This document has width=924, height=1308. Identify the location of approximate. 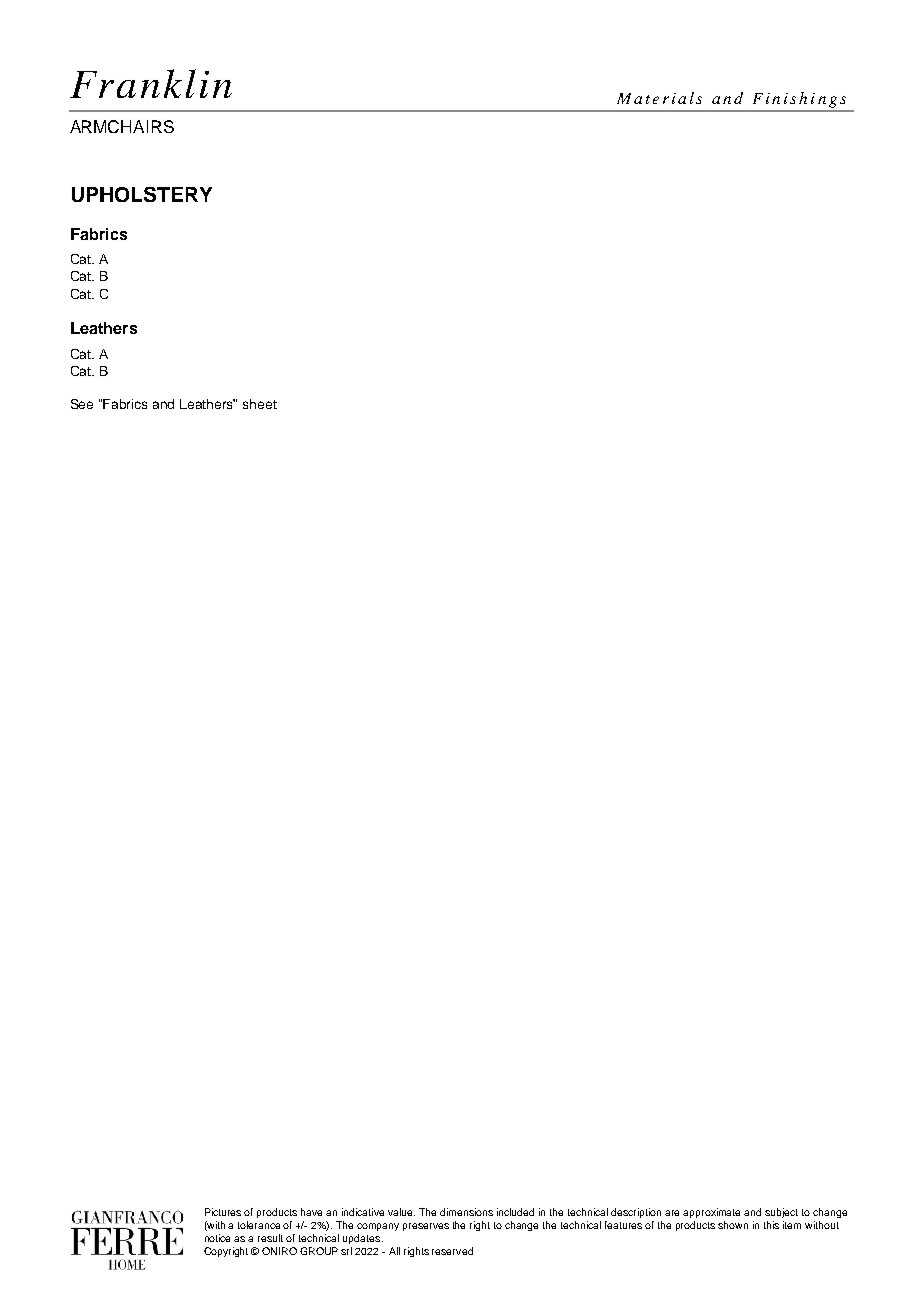
(711, 1213).
